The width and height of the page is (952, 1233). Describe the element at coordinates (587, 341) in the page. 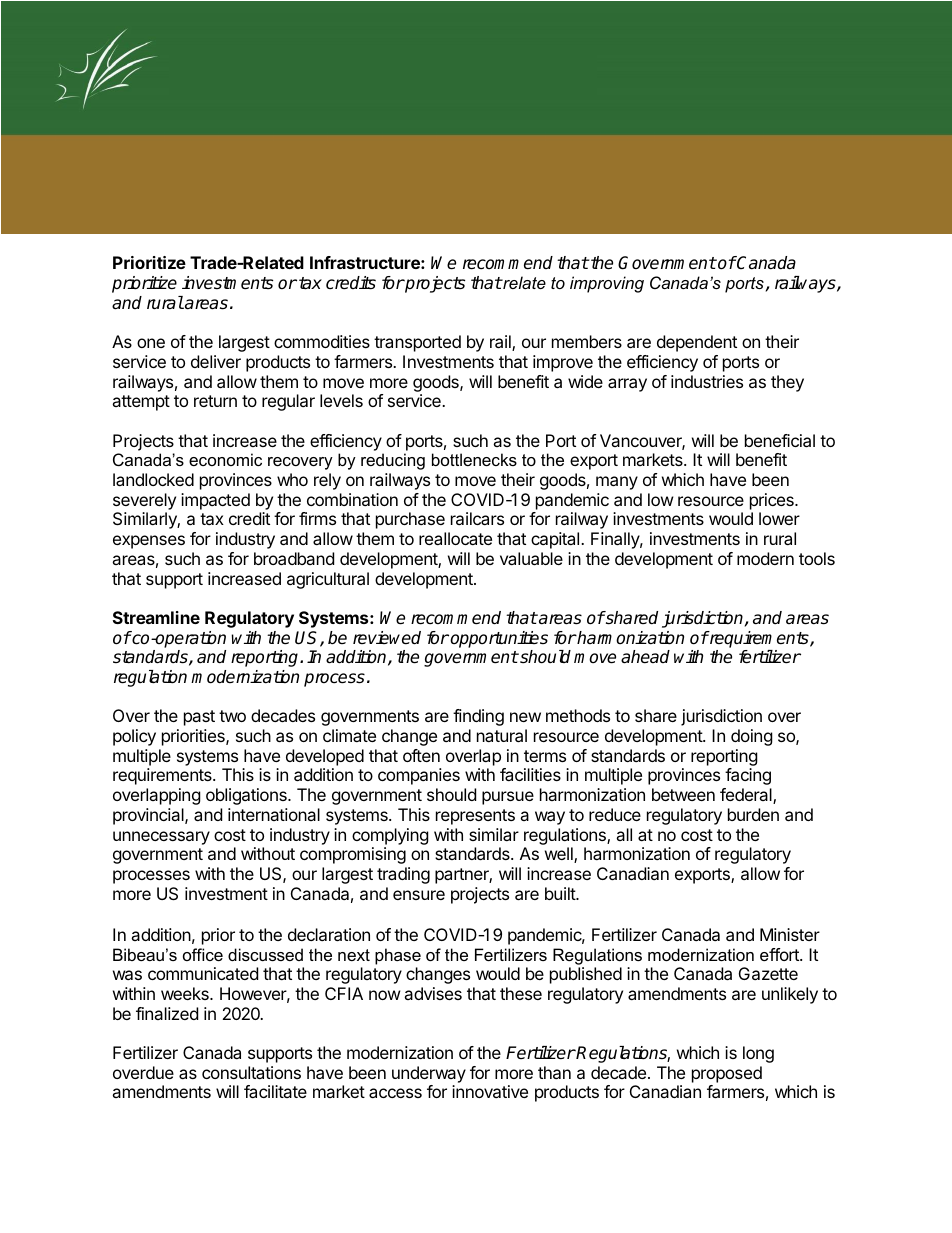

I see `members` at that location.
